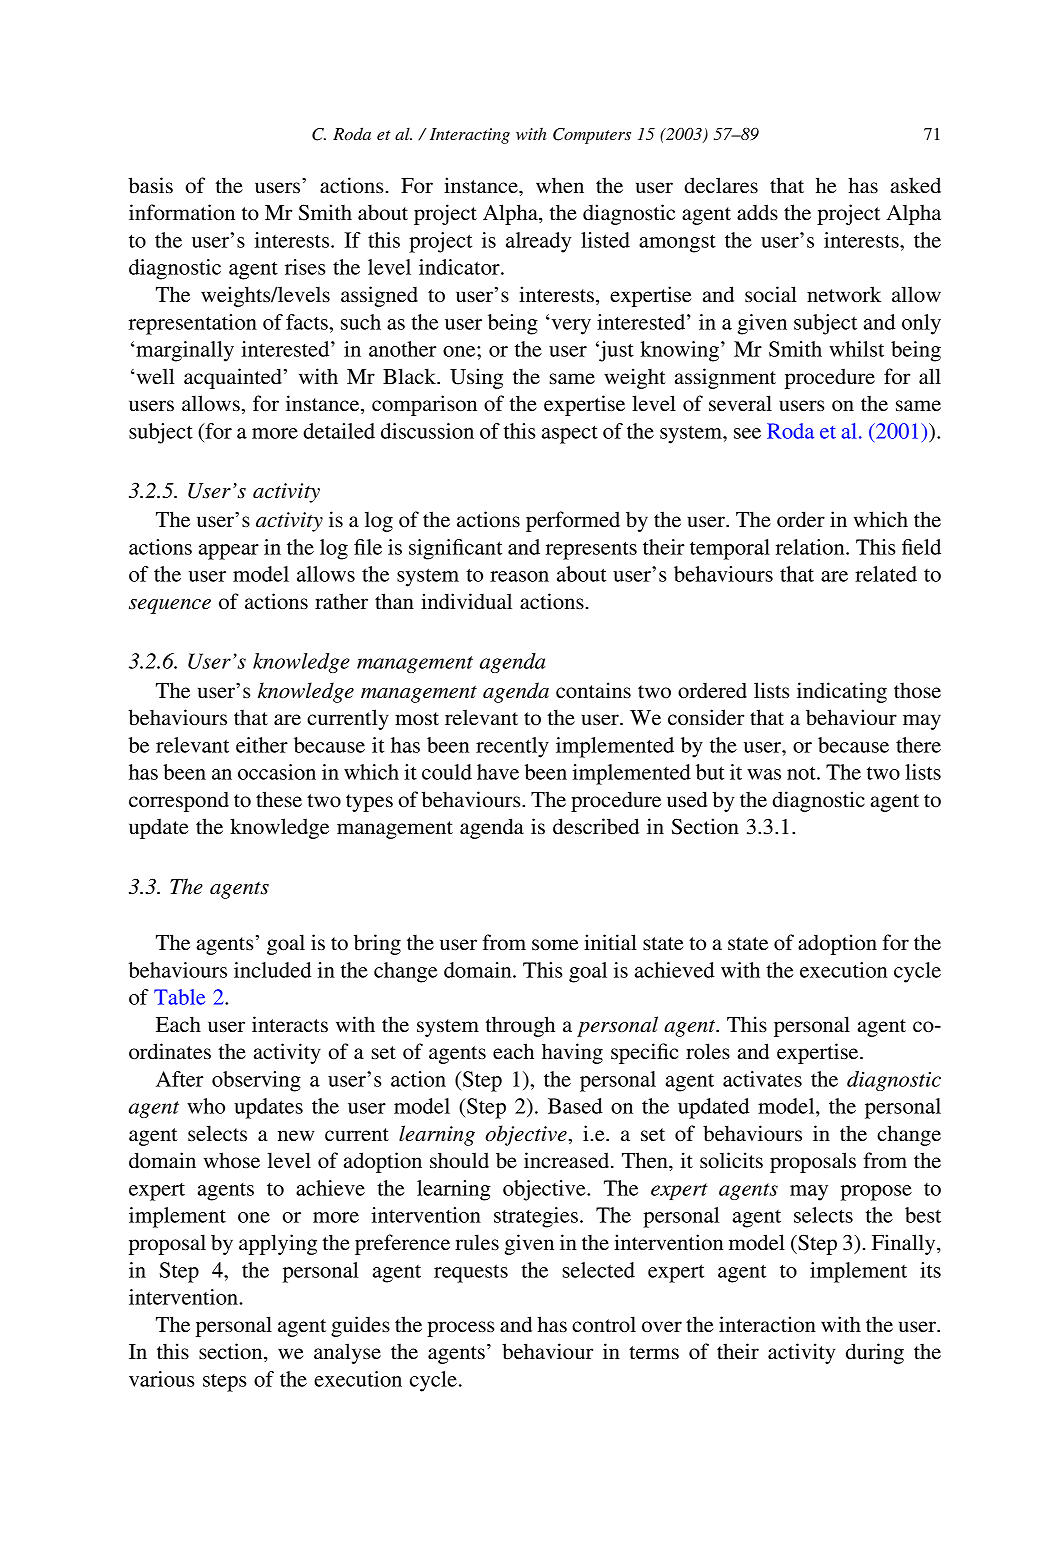 Image resolution: width=1061 pixels, height=1542 pixels. What do you see at coordinates (762, 1079) in the page?
I see `activates` at bounding box center [762, 1079].
